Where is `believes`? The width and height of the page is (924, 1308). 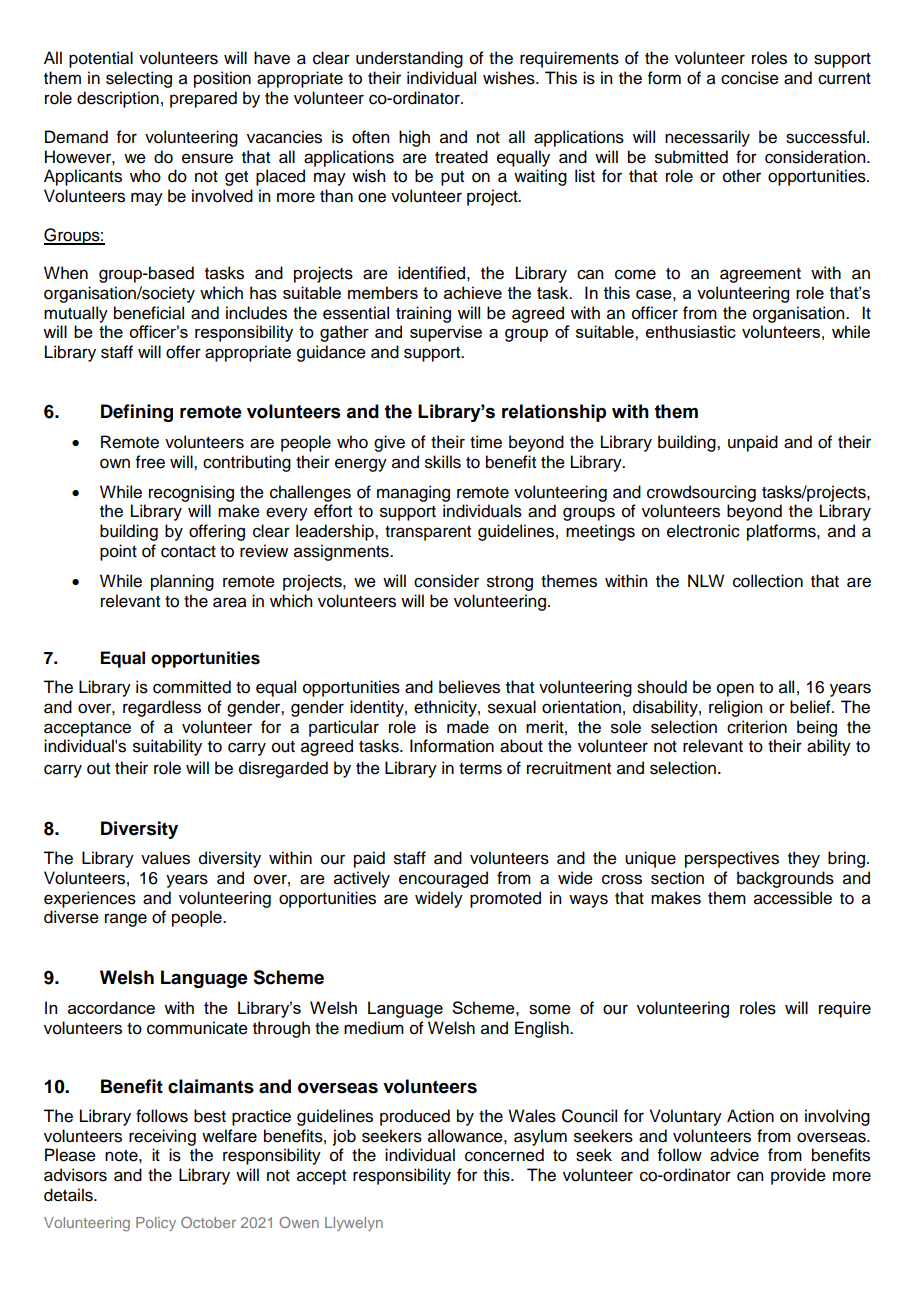
believes is located at coordinates (469, 687).
